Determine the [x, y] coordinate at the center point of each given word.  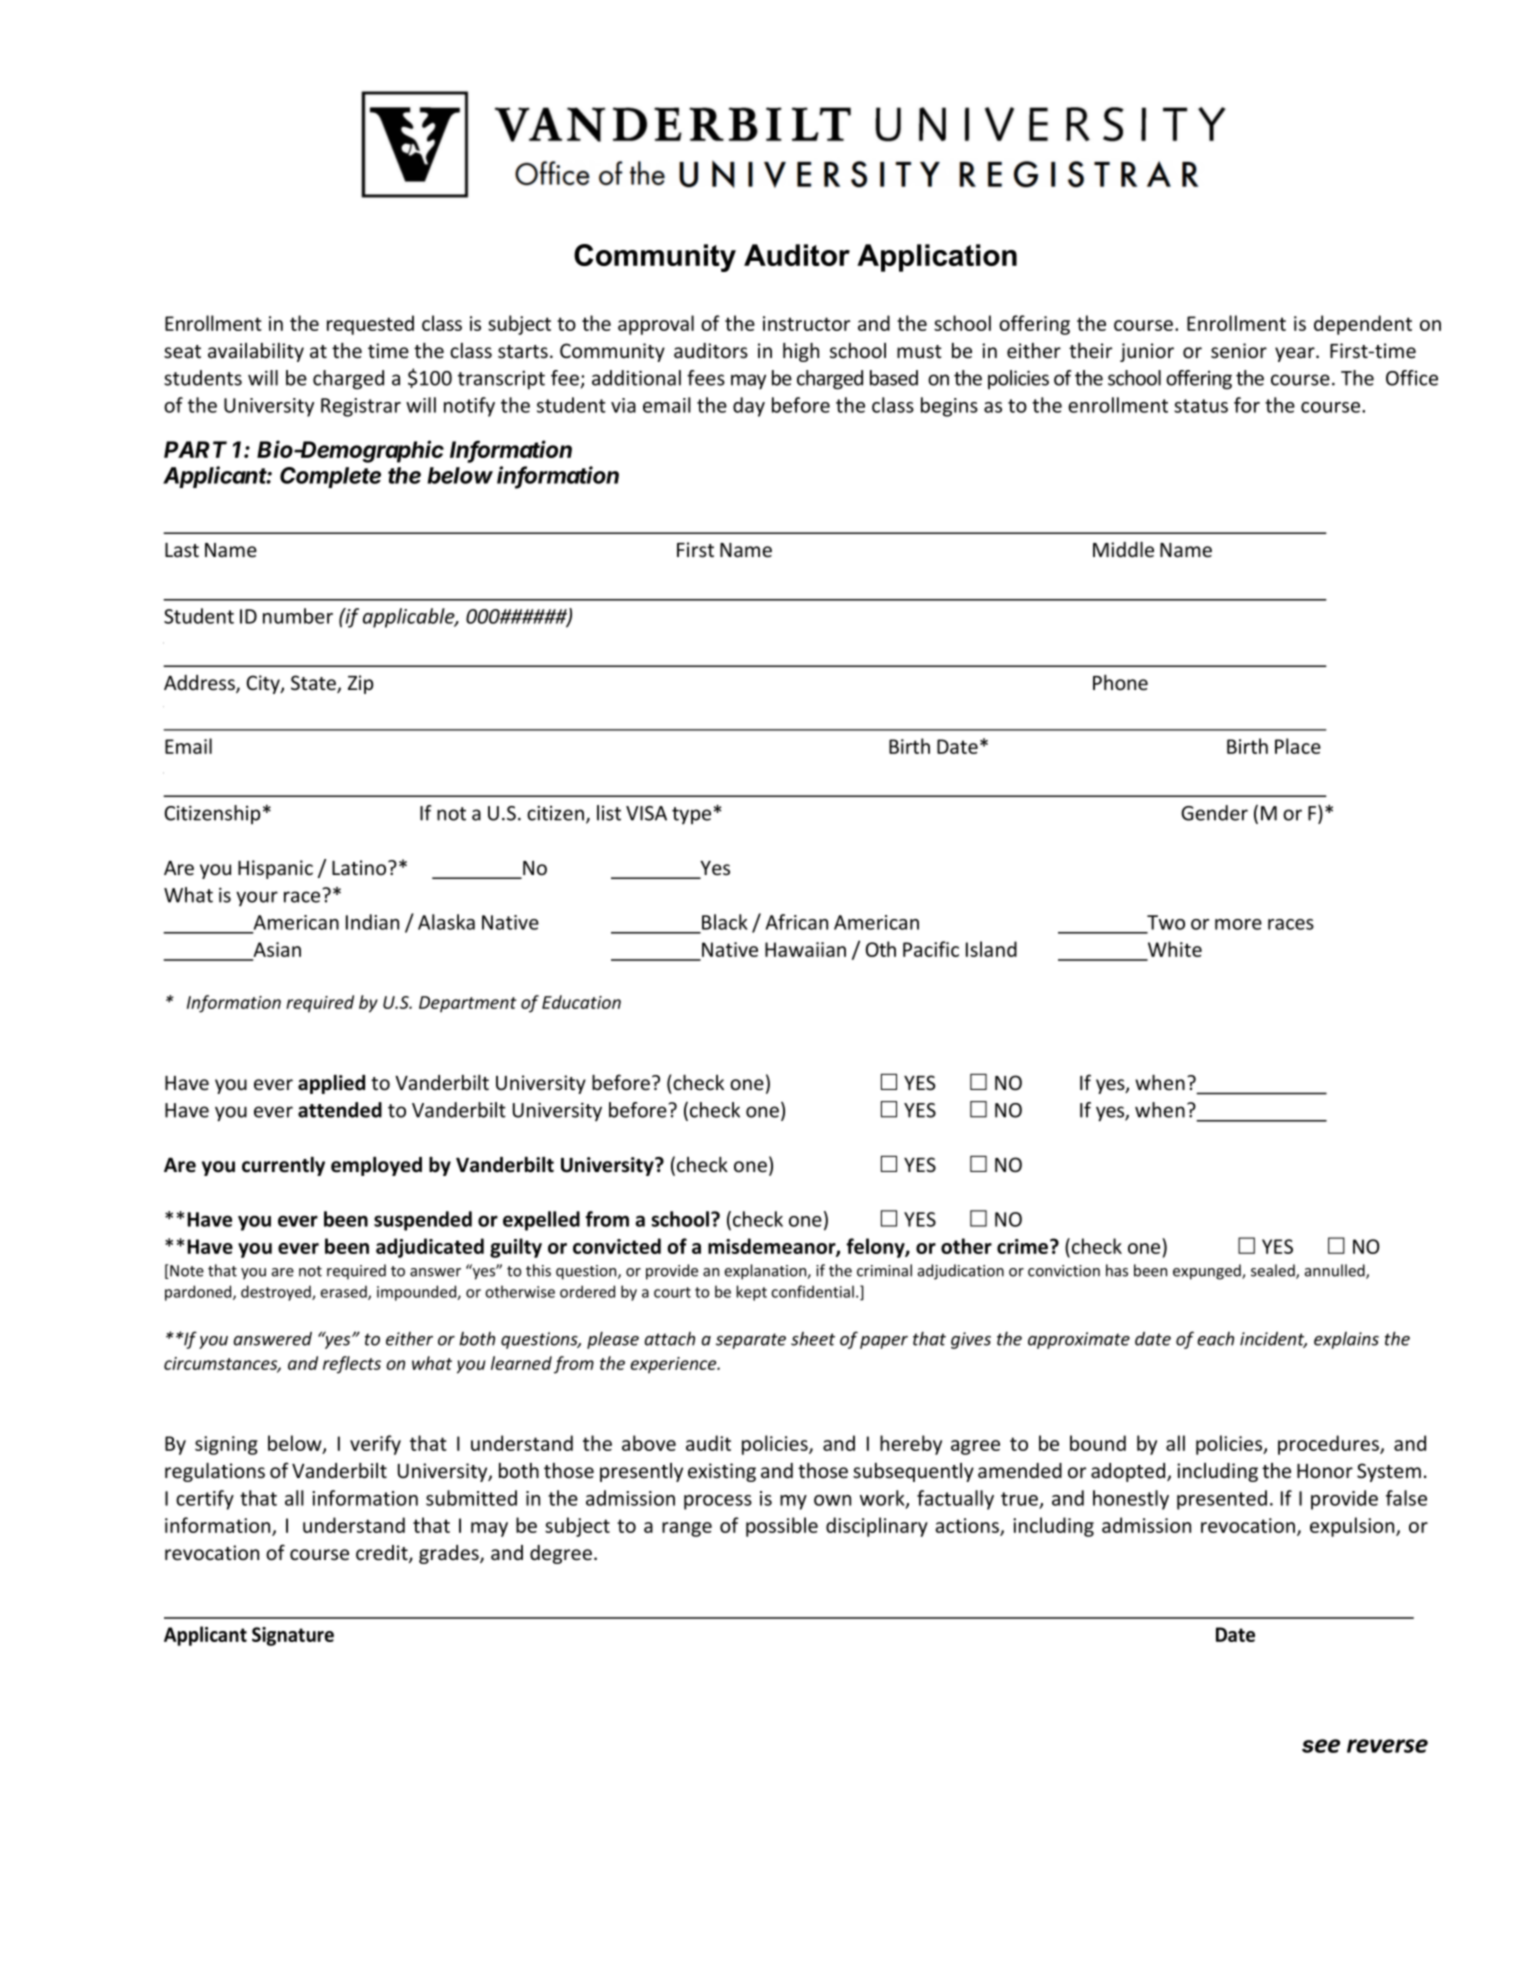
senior [1239, 351]
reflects [352, 1365]
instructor [806, 323]
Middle [1123, 549]
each [1215, 1339]
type [691, 815]
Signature [293, 1636]
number [298, 616]
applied [331, 1084]
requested [370, 325]
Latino [360, 867]
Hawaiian [805, 949]
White [1175, 949]
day [749, 407]
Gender [1214, 813]
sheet [813, 1339]
